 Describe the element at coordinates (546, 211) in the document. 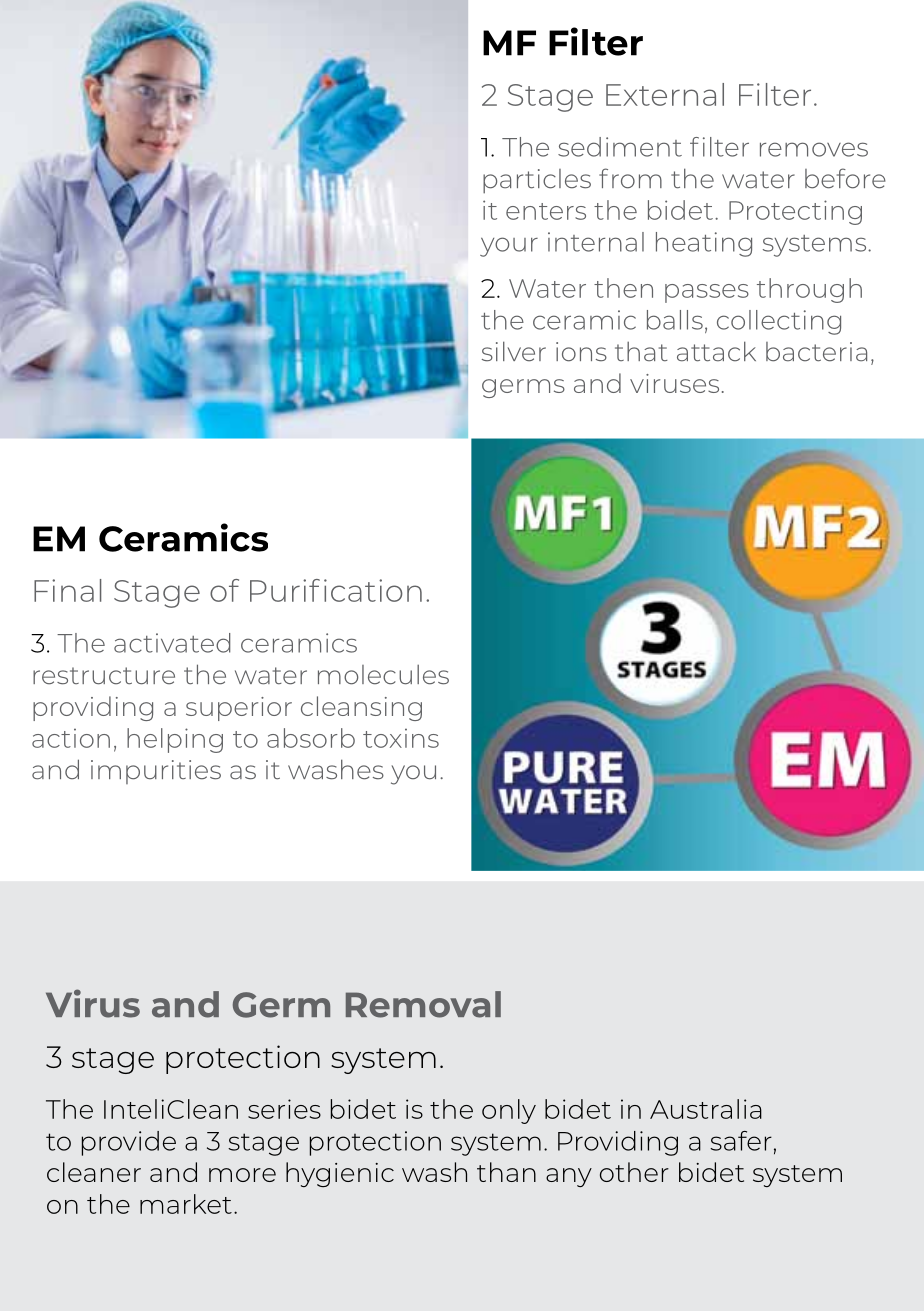

I see `enters` at that location.
